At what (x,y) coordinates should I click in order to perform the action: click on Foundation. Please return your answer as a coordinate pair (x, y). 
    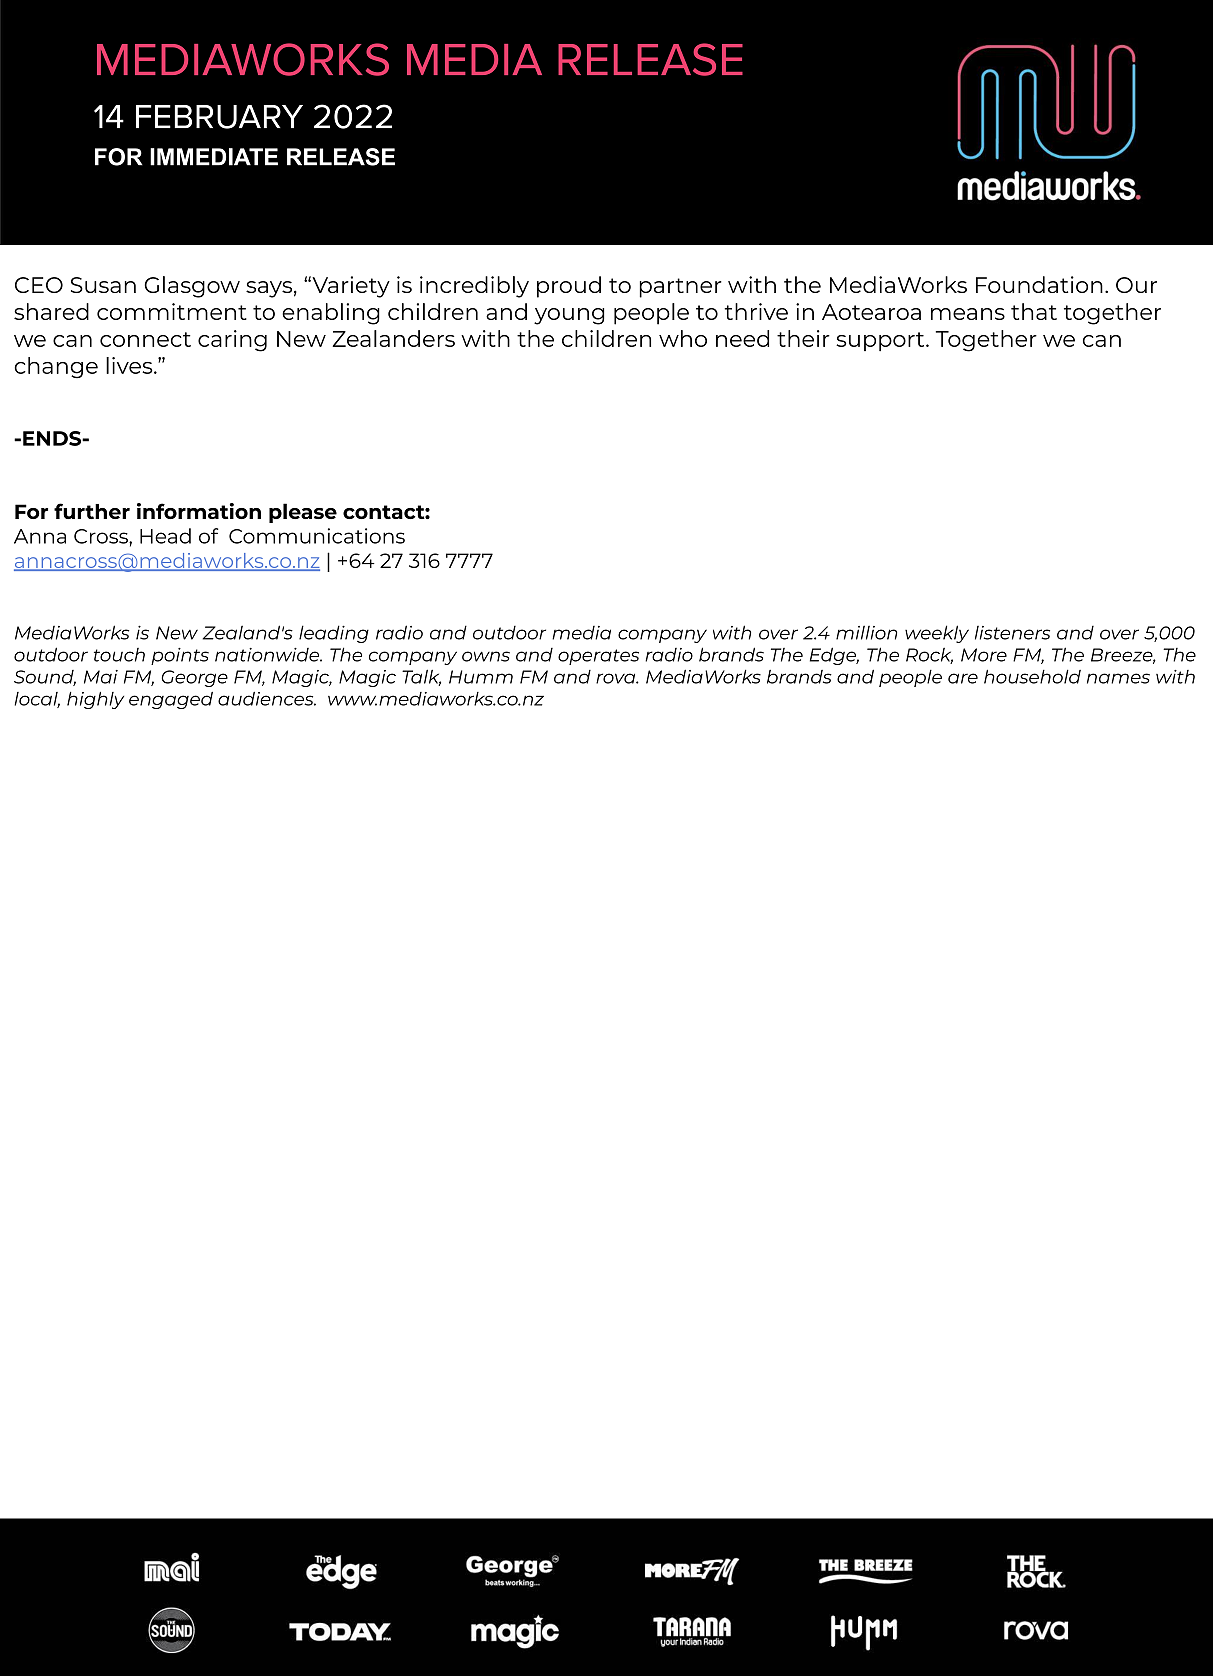
    Looking at the image, I should click on (1039, 284).
